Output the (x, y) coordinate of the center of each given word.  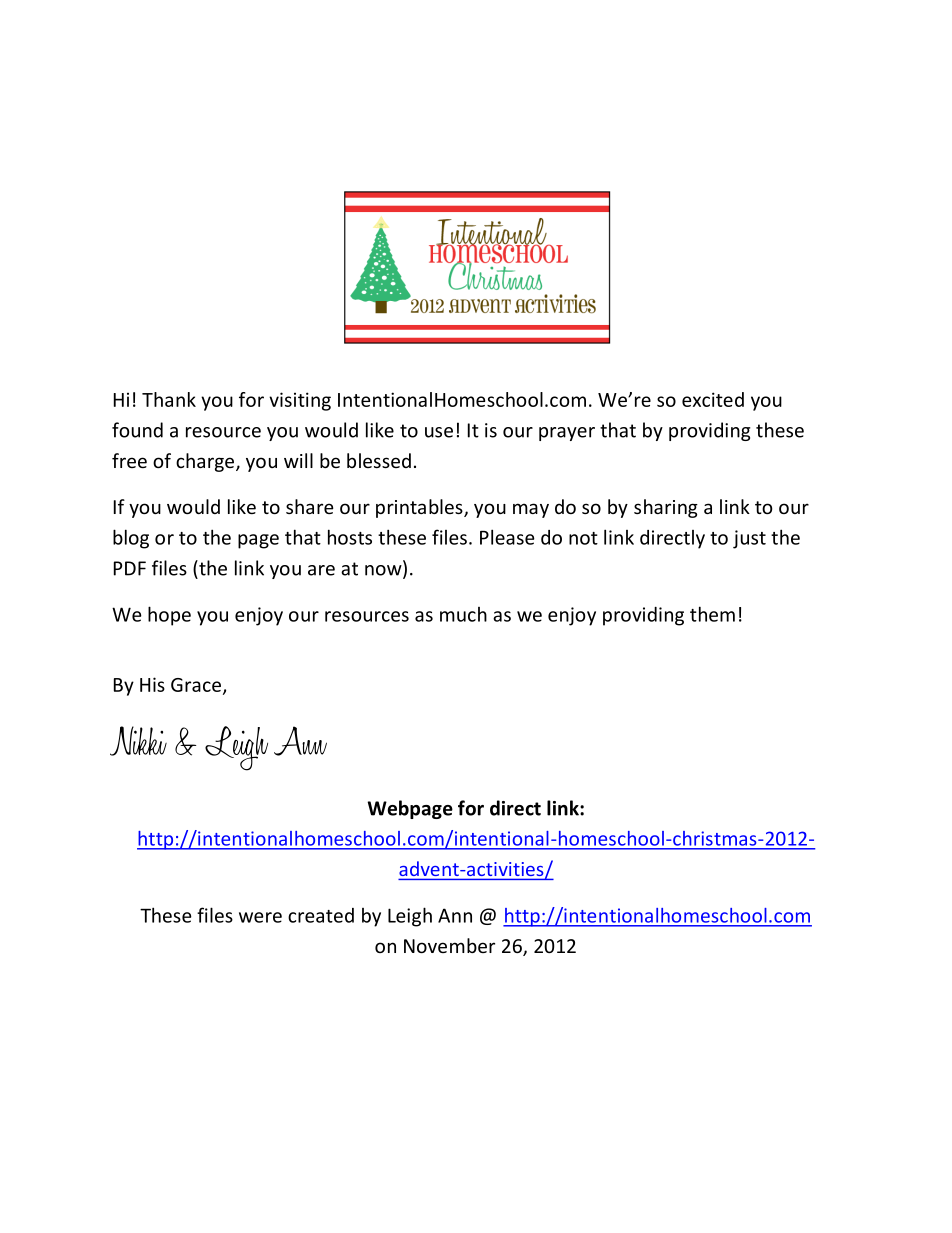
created (321, 915)
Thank (169, 399)
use (439, 432)
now (384, 571)
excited (713, 399)
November (449, 945)
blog (131, 539)
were (260, 917)
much (463, 614)
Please (507, 537)
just (749, 539)
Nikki (138, 741)
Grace (196, 685)
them (712, 614)
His (152, 684)
